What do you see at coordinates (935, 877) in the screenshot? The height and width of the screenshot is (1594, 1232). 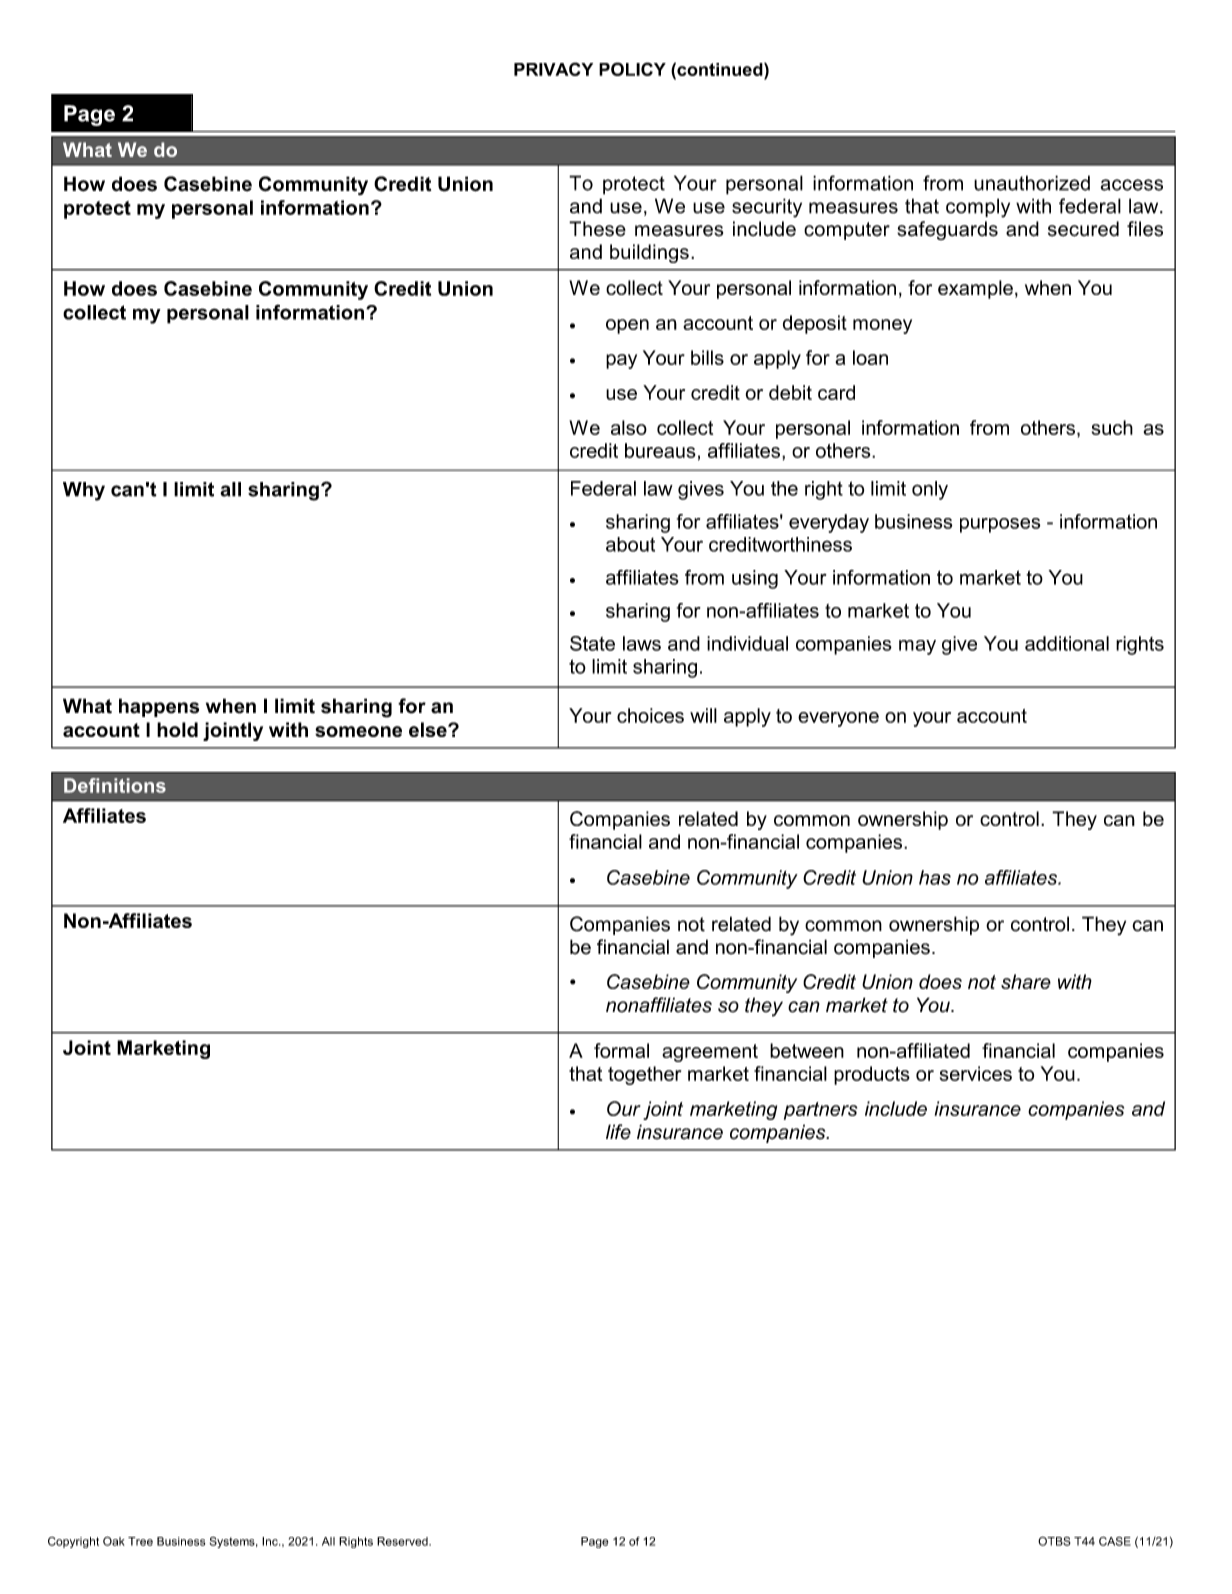 I see `has` at bounding box center [935, 877].
